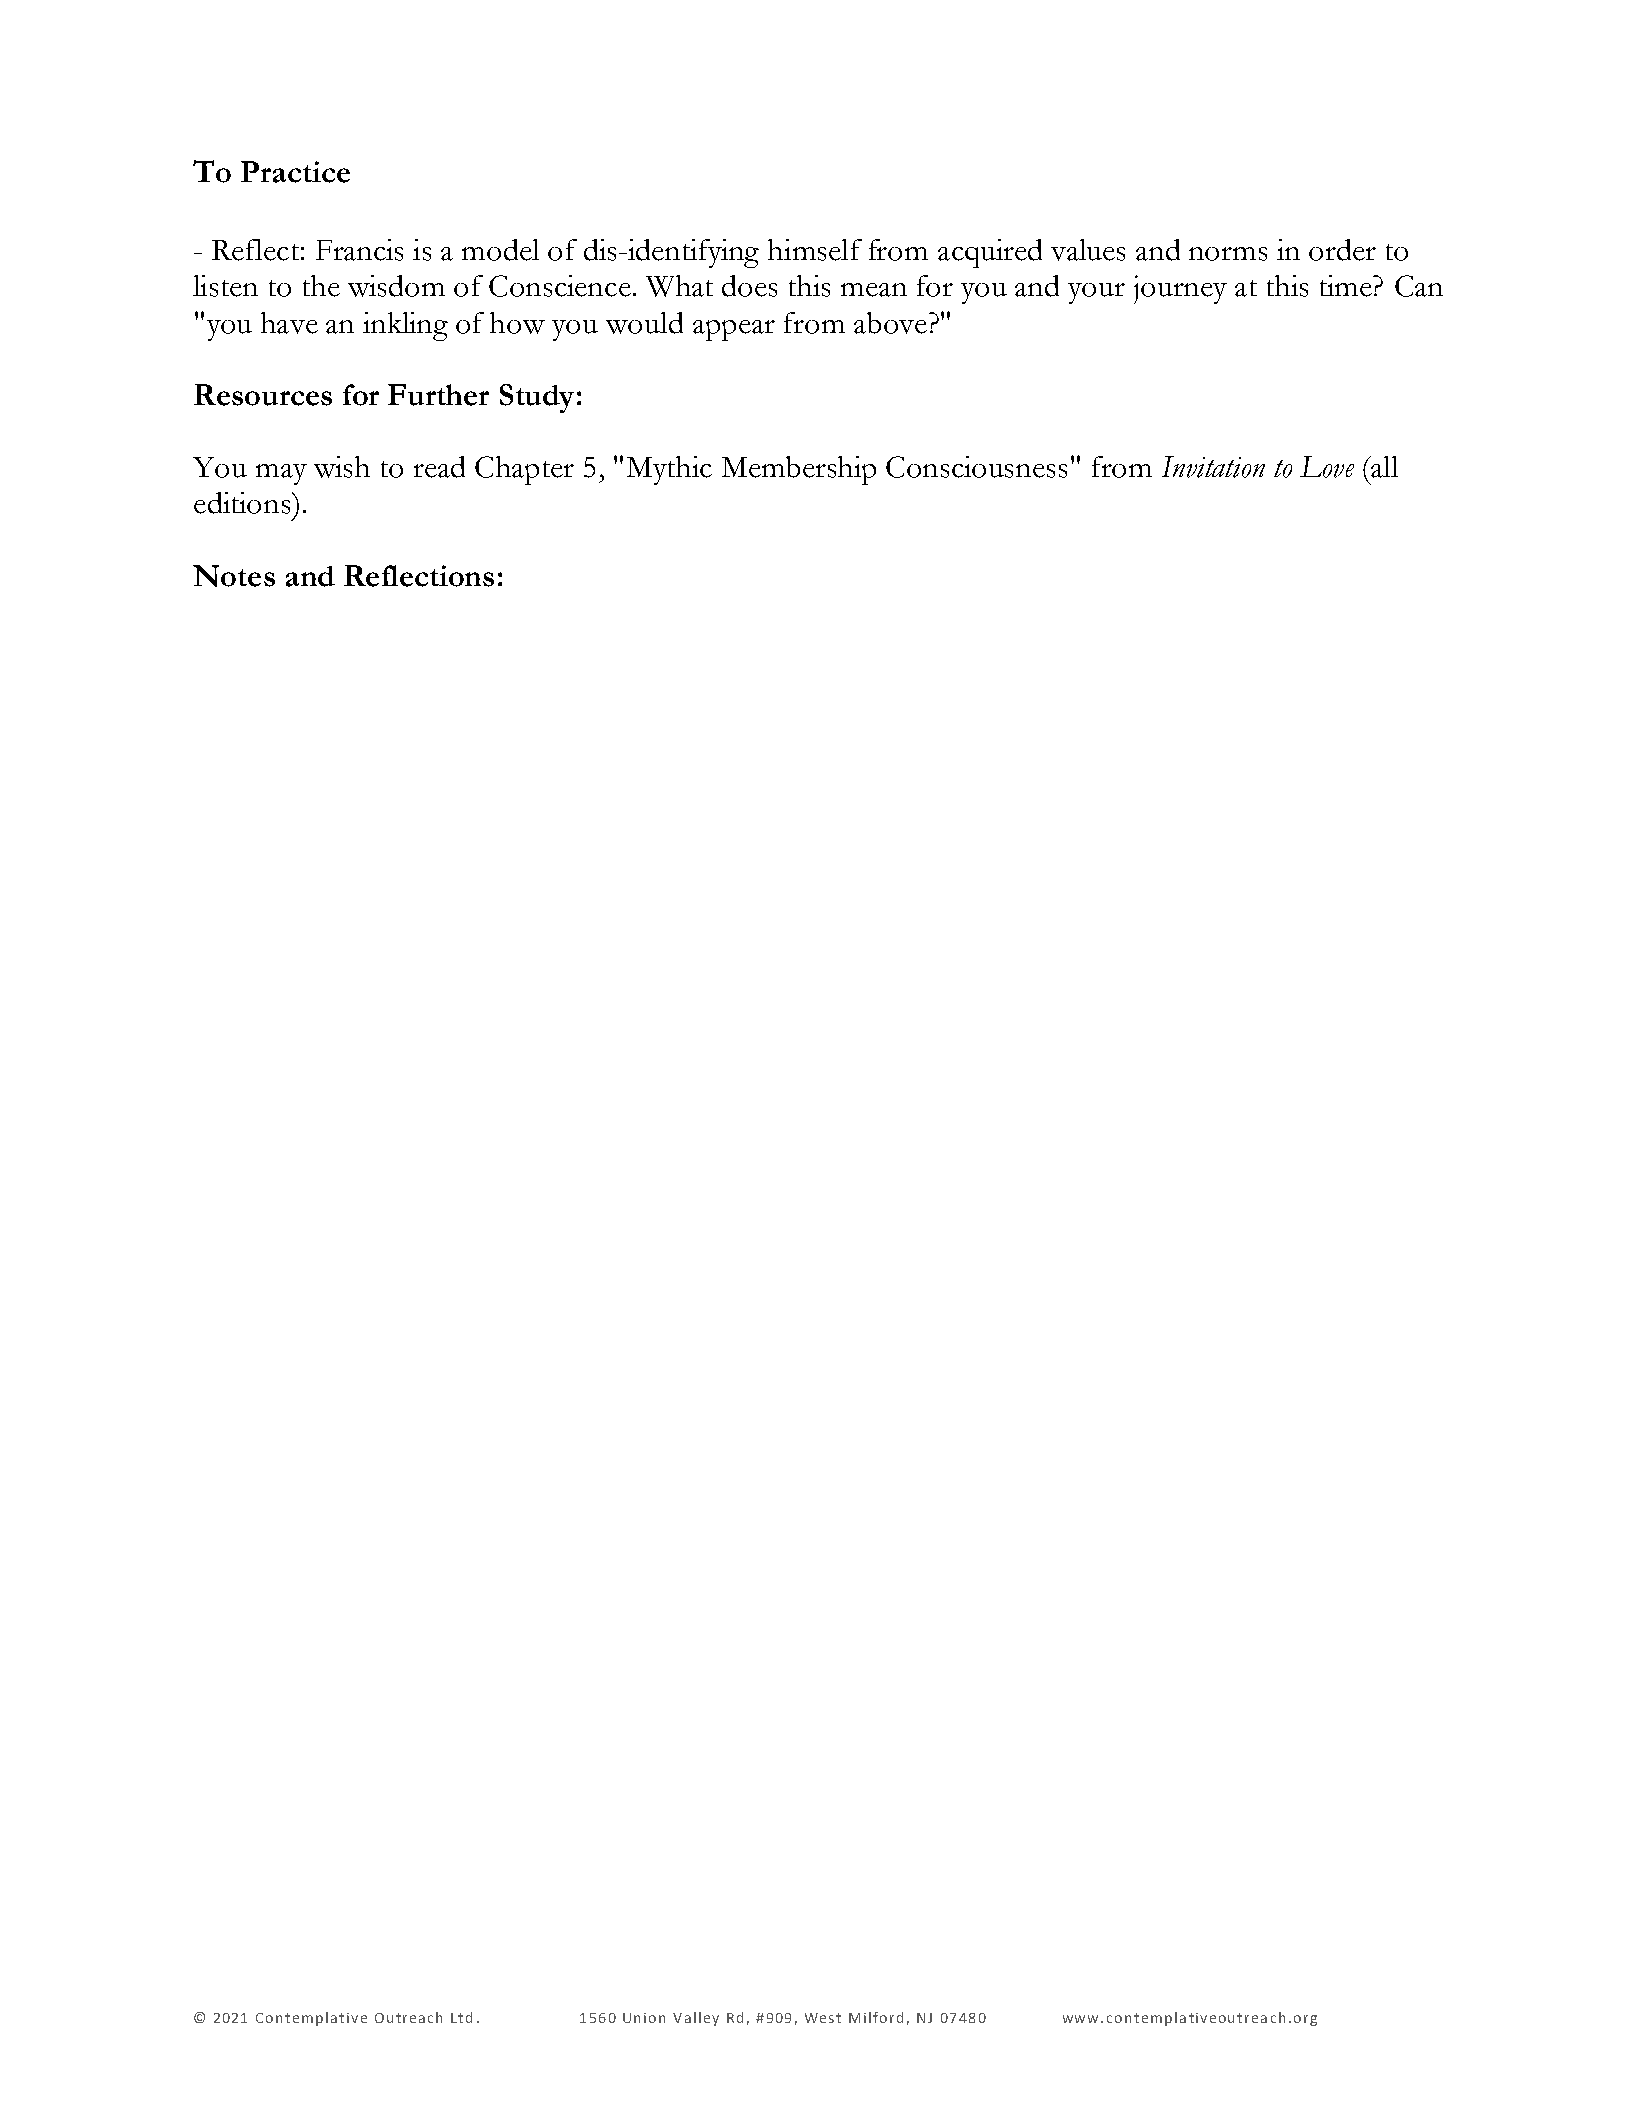  I want to click on Ltd, so click(461, 2017).
